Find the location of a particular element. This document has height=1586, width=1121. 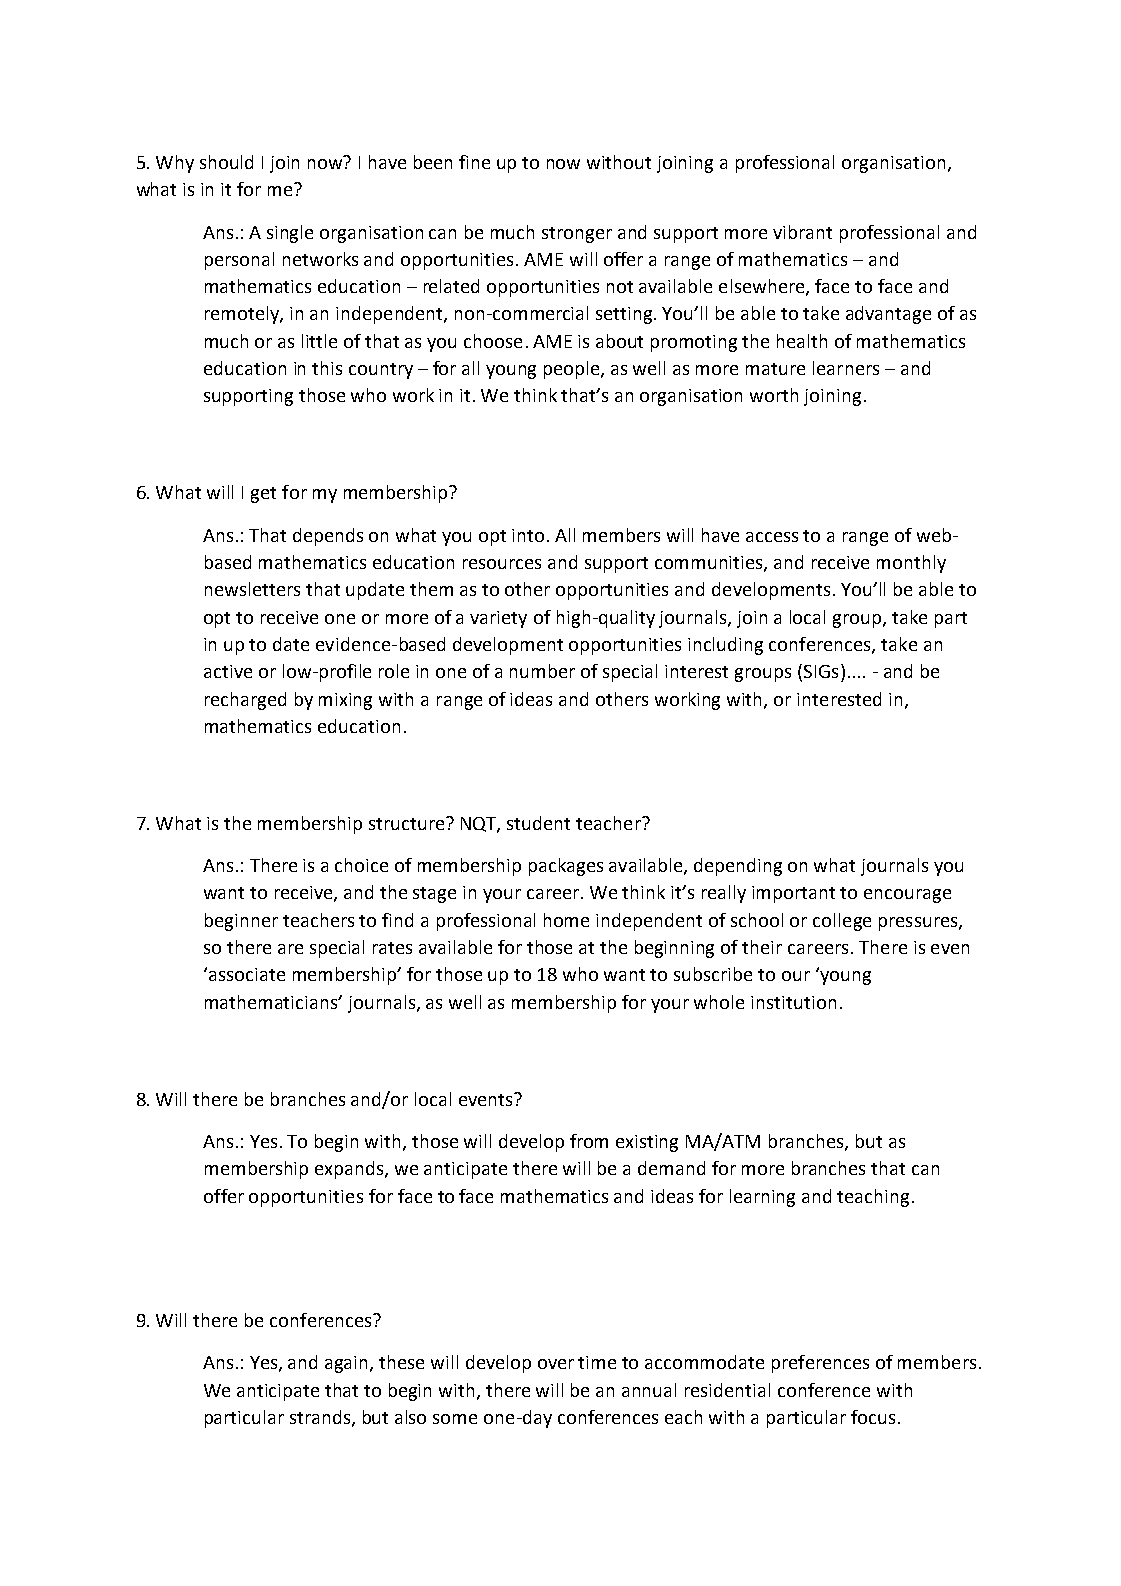

associate is located at coordinates (247, 974).
